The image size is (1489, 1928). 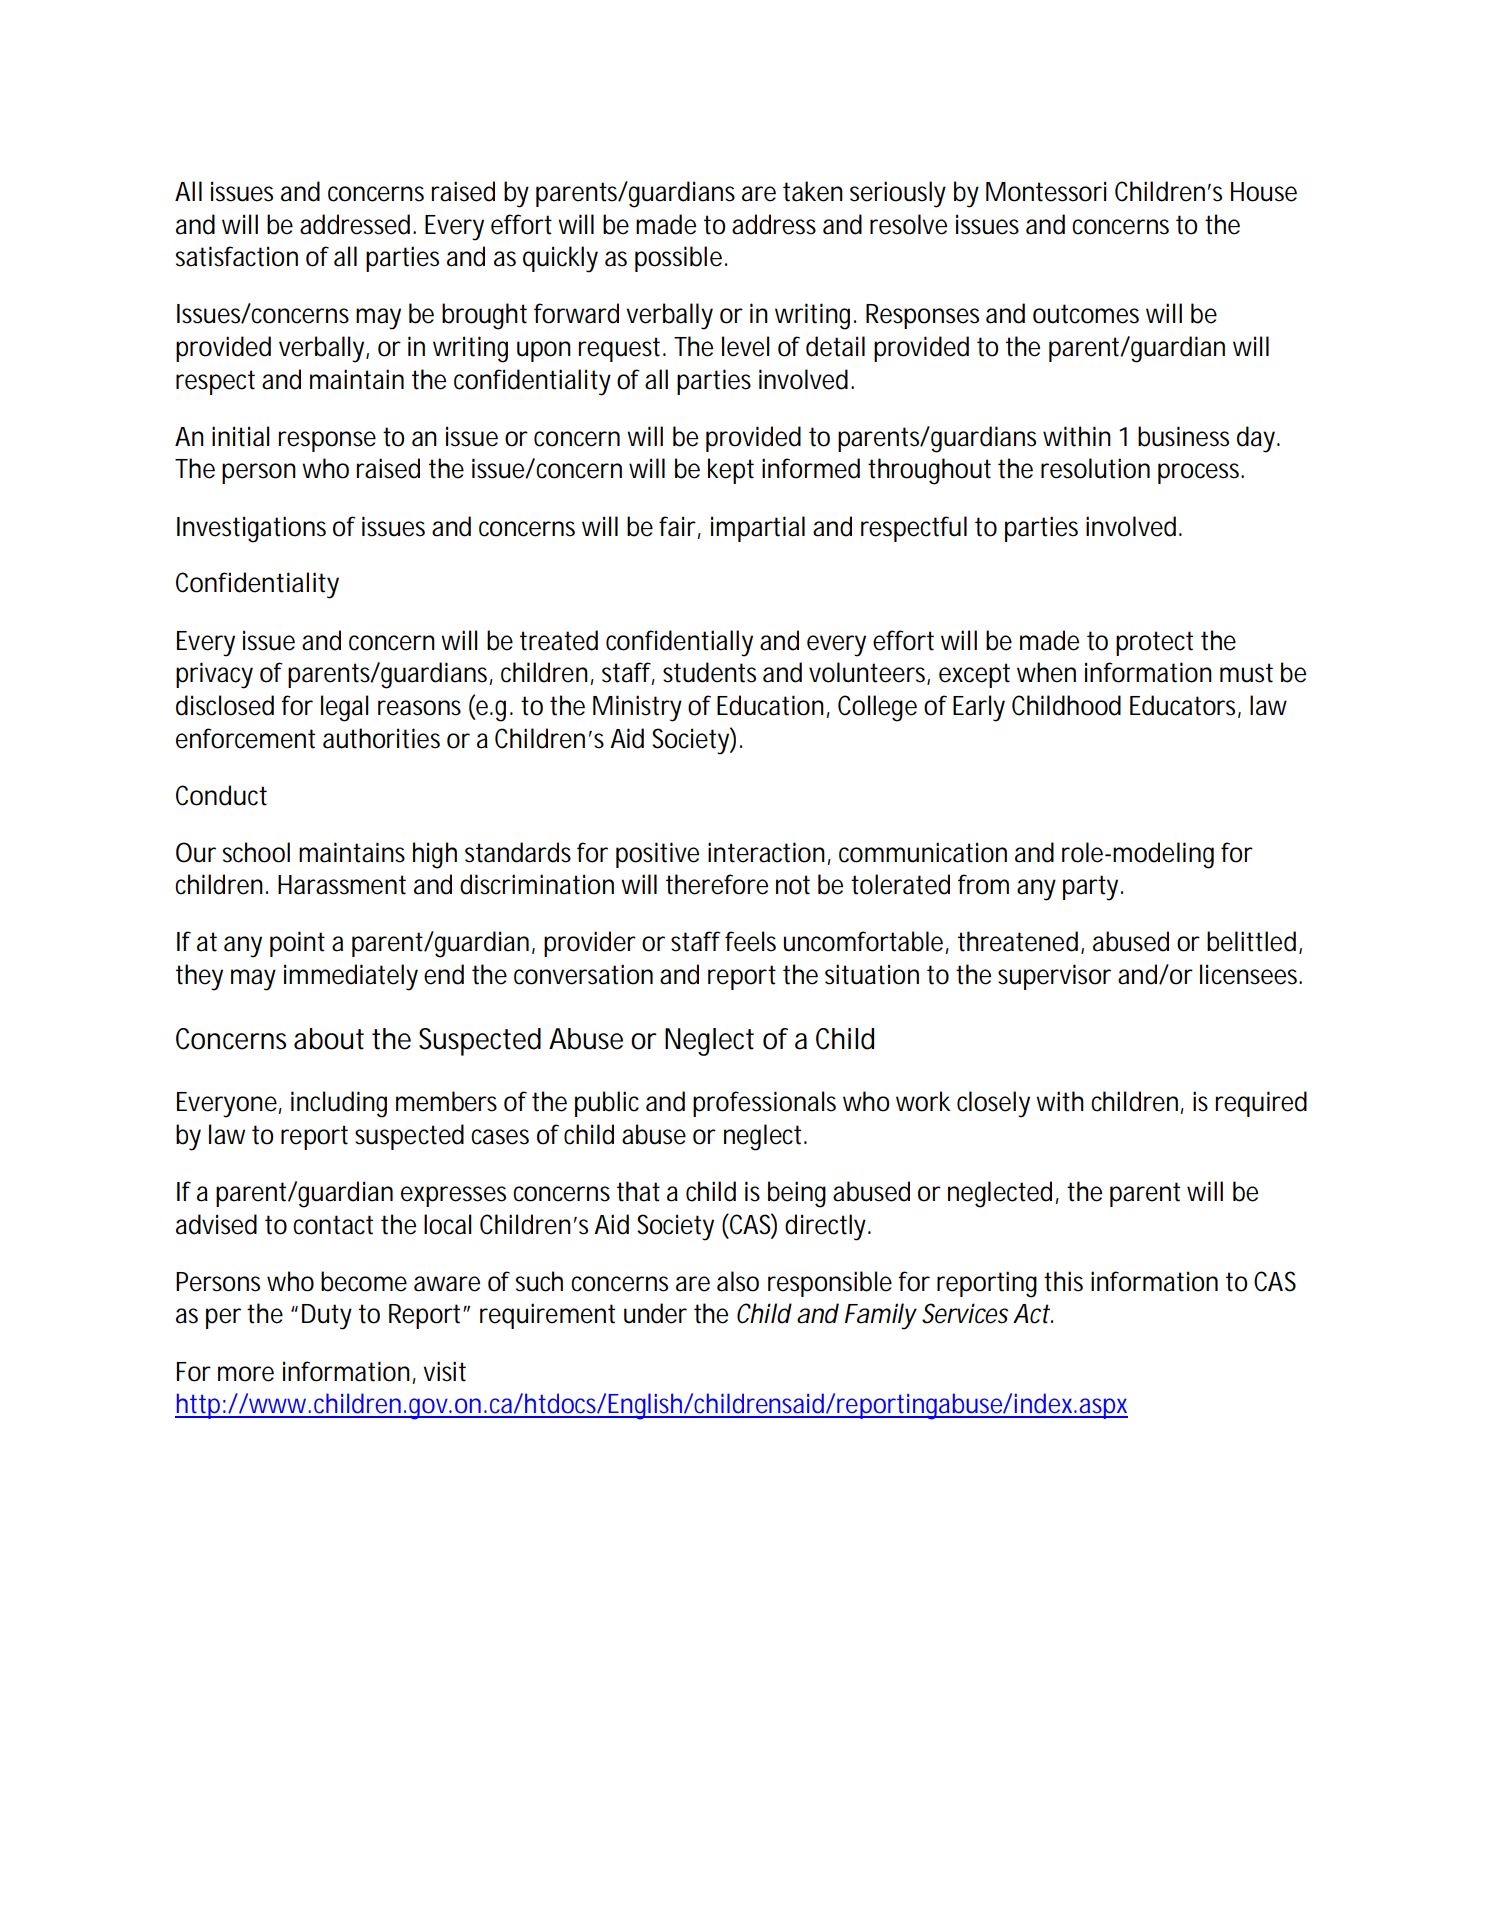 I want to click on protect, so click(x=1154, y=643).
